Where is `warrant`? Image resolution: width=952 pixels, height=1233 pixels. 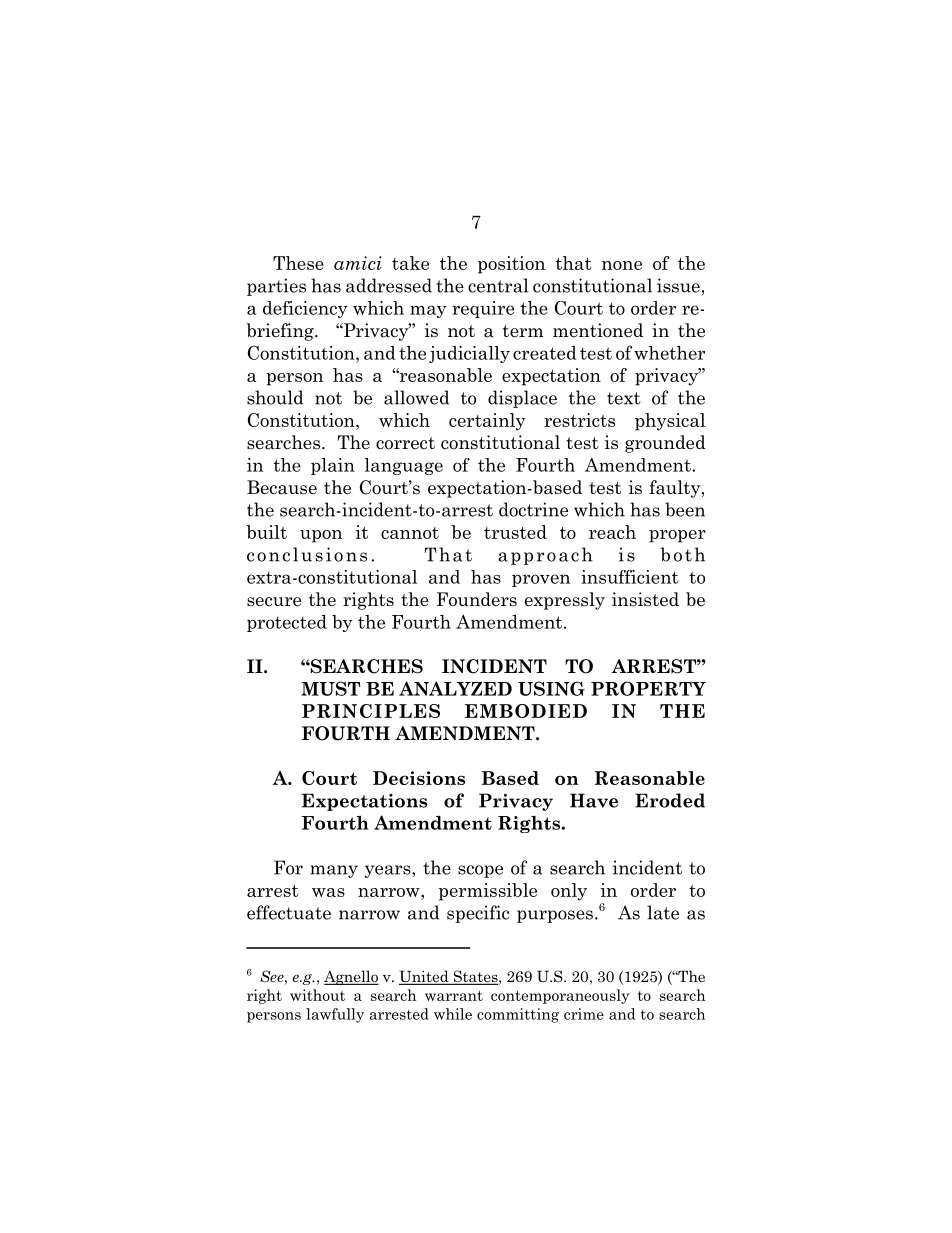 warrant is located at coordinates (454, 996).
